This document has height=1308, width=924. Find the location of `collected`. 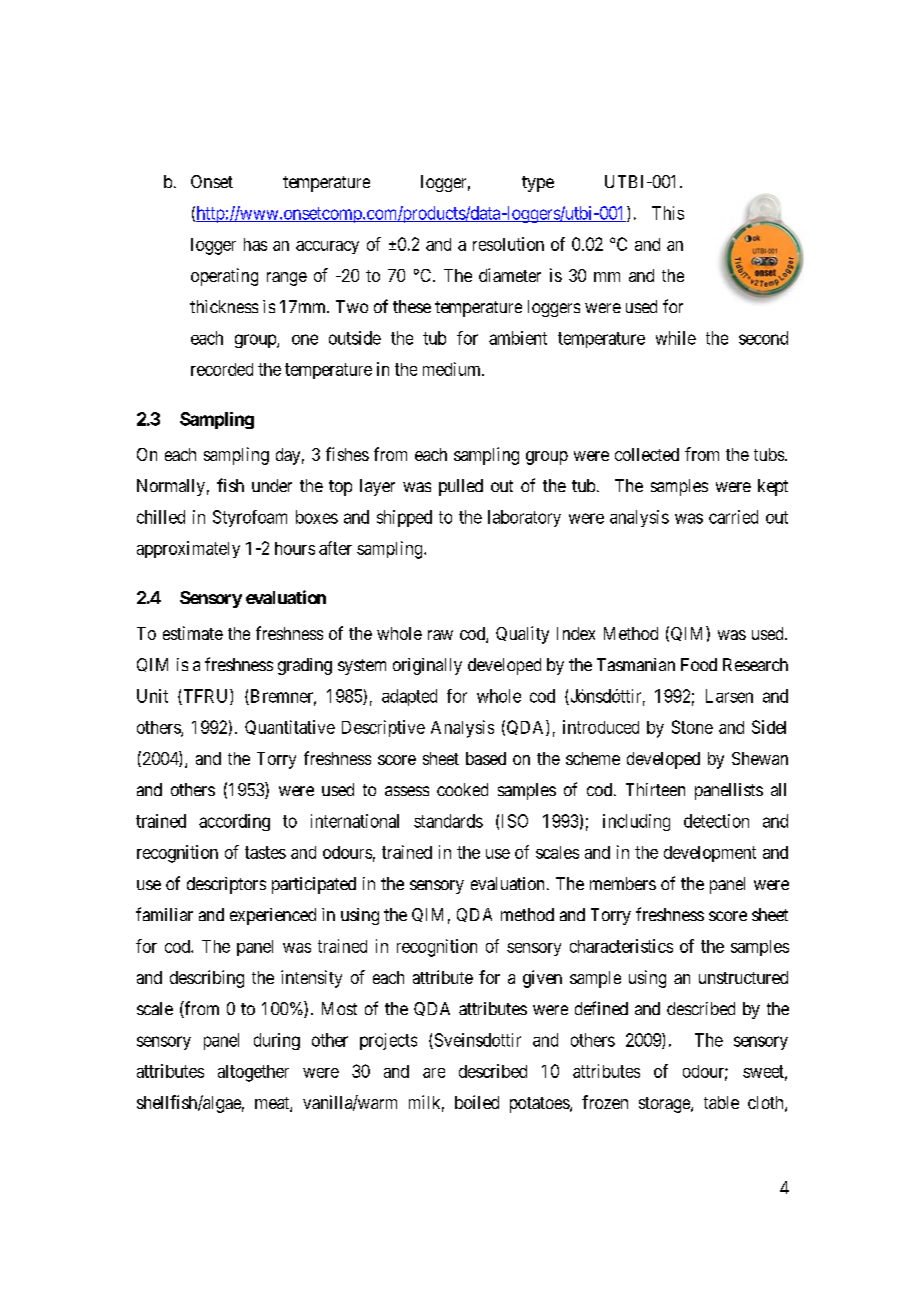

collected is located at coordinates (647, 454).
